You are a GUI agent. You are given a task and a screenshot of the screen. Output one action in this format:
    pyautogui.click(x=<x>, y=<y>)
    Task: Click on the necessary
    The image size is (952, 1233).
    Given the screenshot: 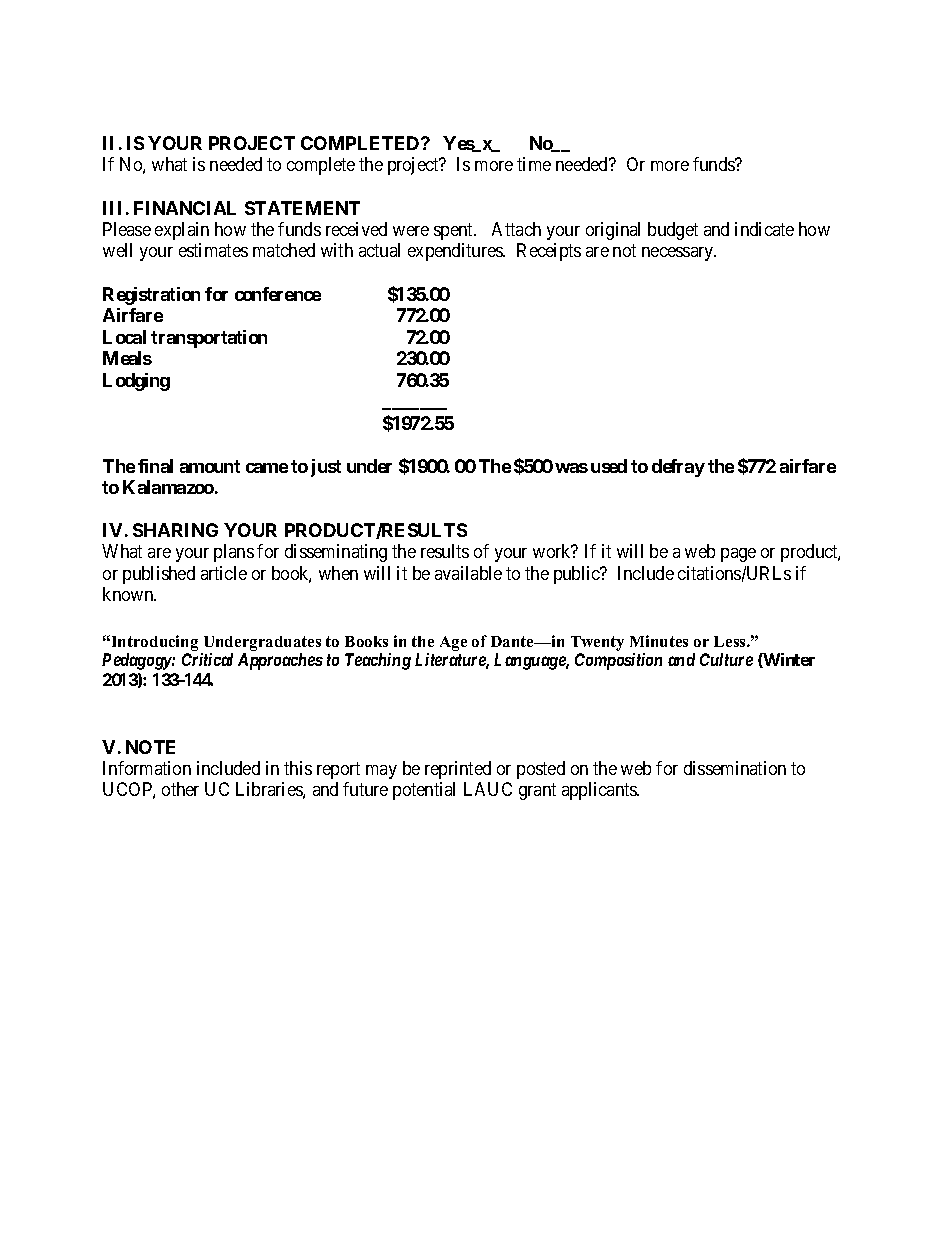 What is the action you would take?
    pyautogui.click(x=679, y=254)
